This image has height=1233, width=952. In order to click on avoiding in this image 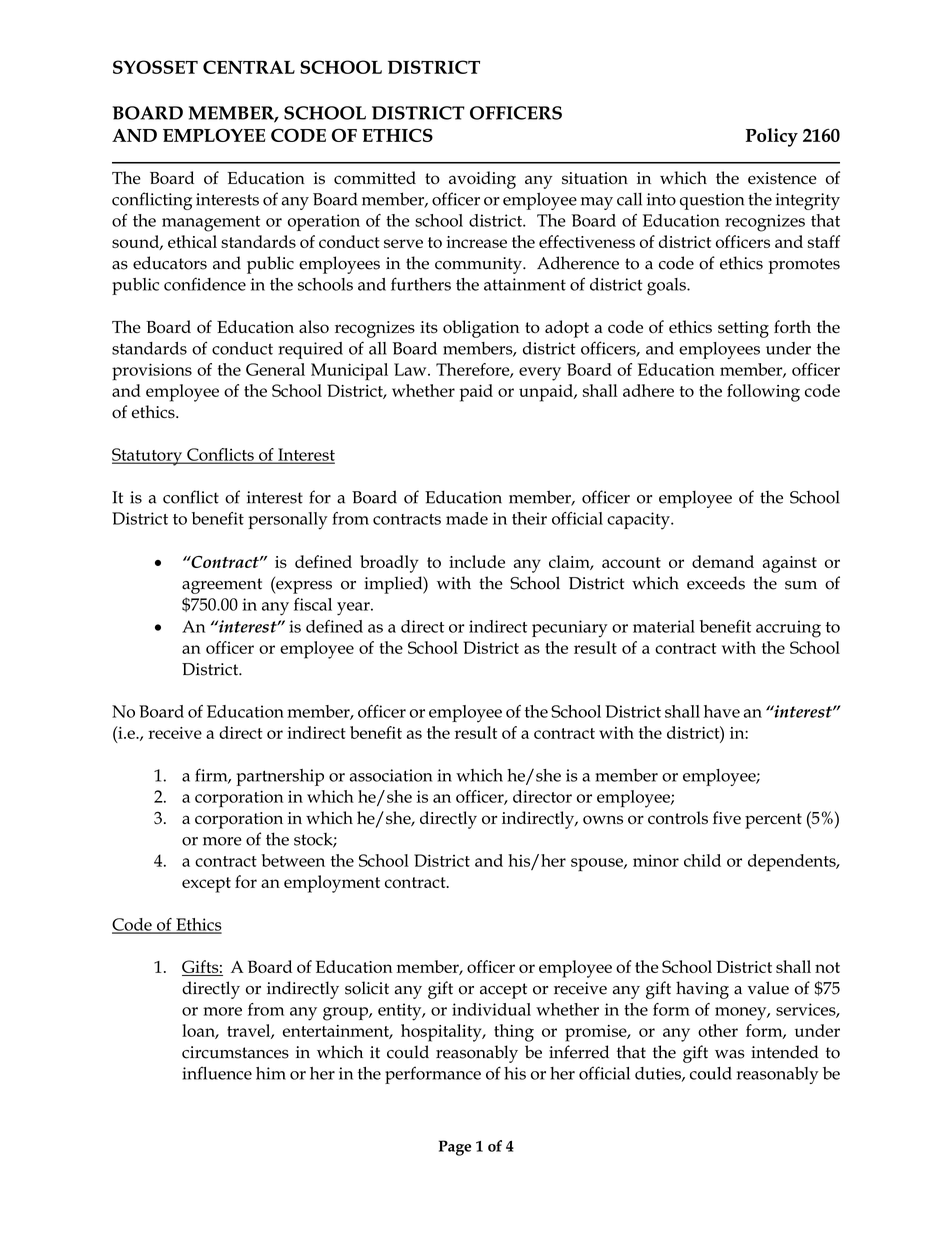, I will do `click(482, 180)`.
